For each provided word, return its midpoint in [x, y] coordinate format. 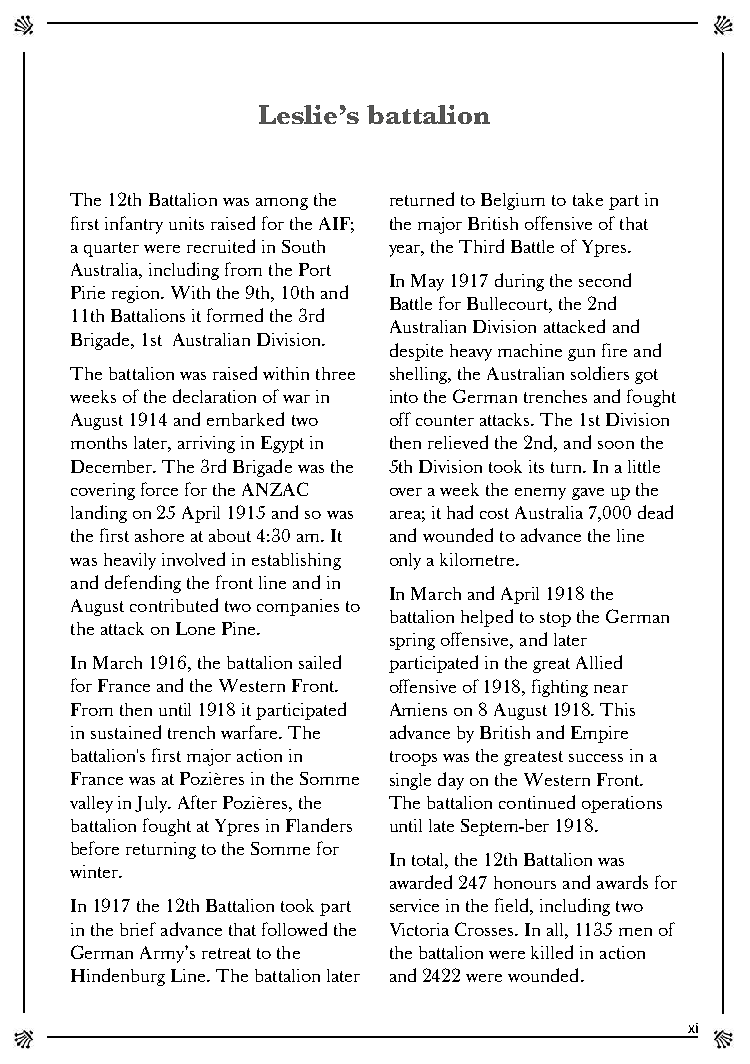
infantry [134, 225]
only [405, 561]
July [153, 804]
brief [138, 929]
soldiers [600, 373]
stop [555, 619]
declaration [214, 396]
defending [143, 584]
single [410, 781]
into [404, 396]
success [596, 758]
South [303, 246]
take [588, 199]
